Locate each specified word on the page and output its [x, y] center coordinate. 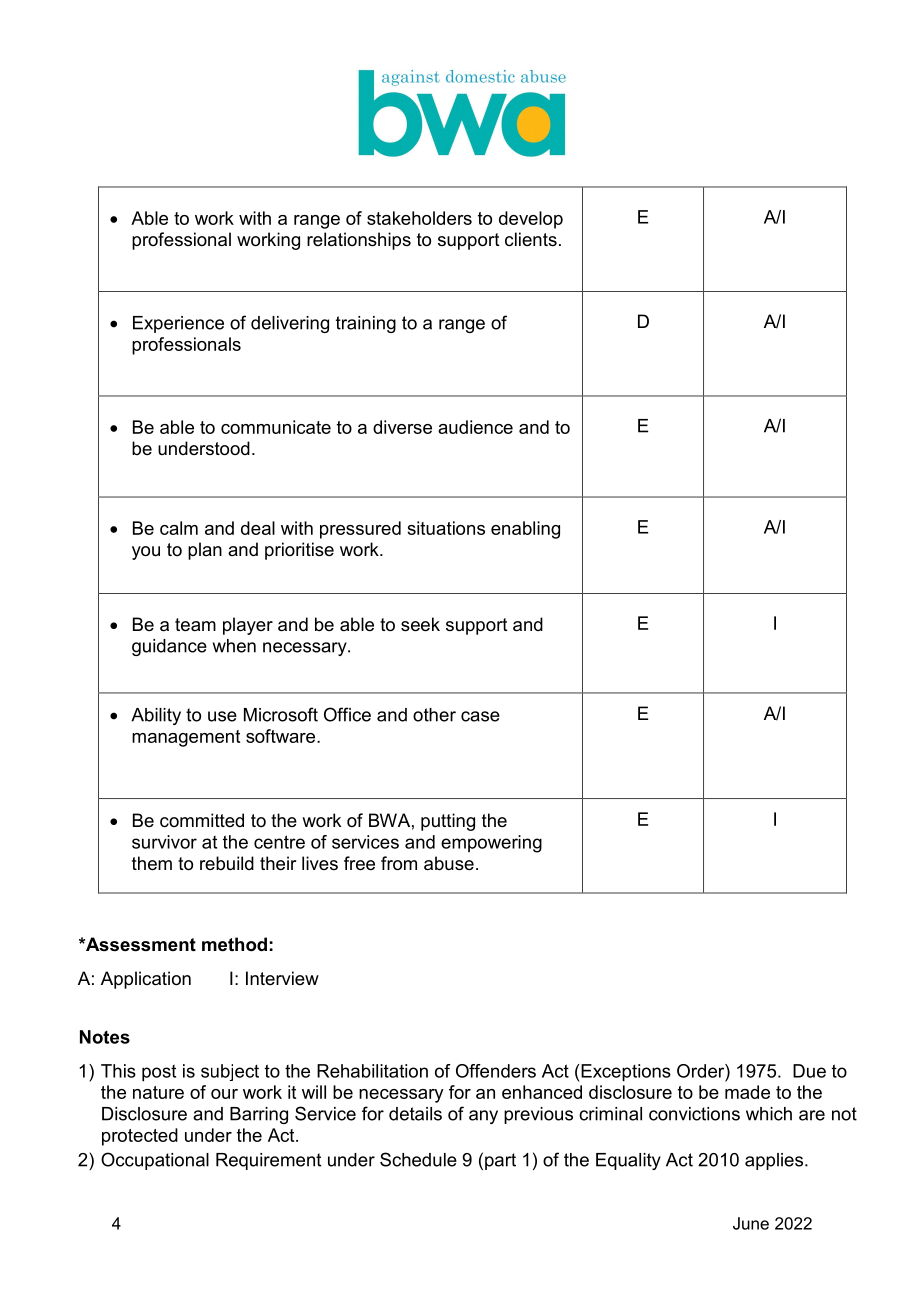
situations [446, 528]
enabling [525, 530]
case [480, 716]
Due [809, 1071]
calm [179, 528]
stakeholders [419, 218]
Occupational [155, 1161]
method [234, 944]
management [186, 738]
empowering [491, 844]
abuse [449, 863]
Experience [178, 324]
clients [531, 239]
